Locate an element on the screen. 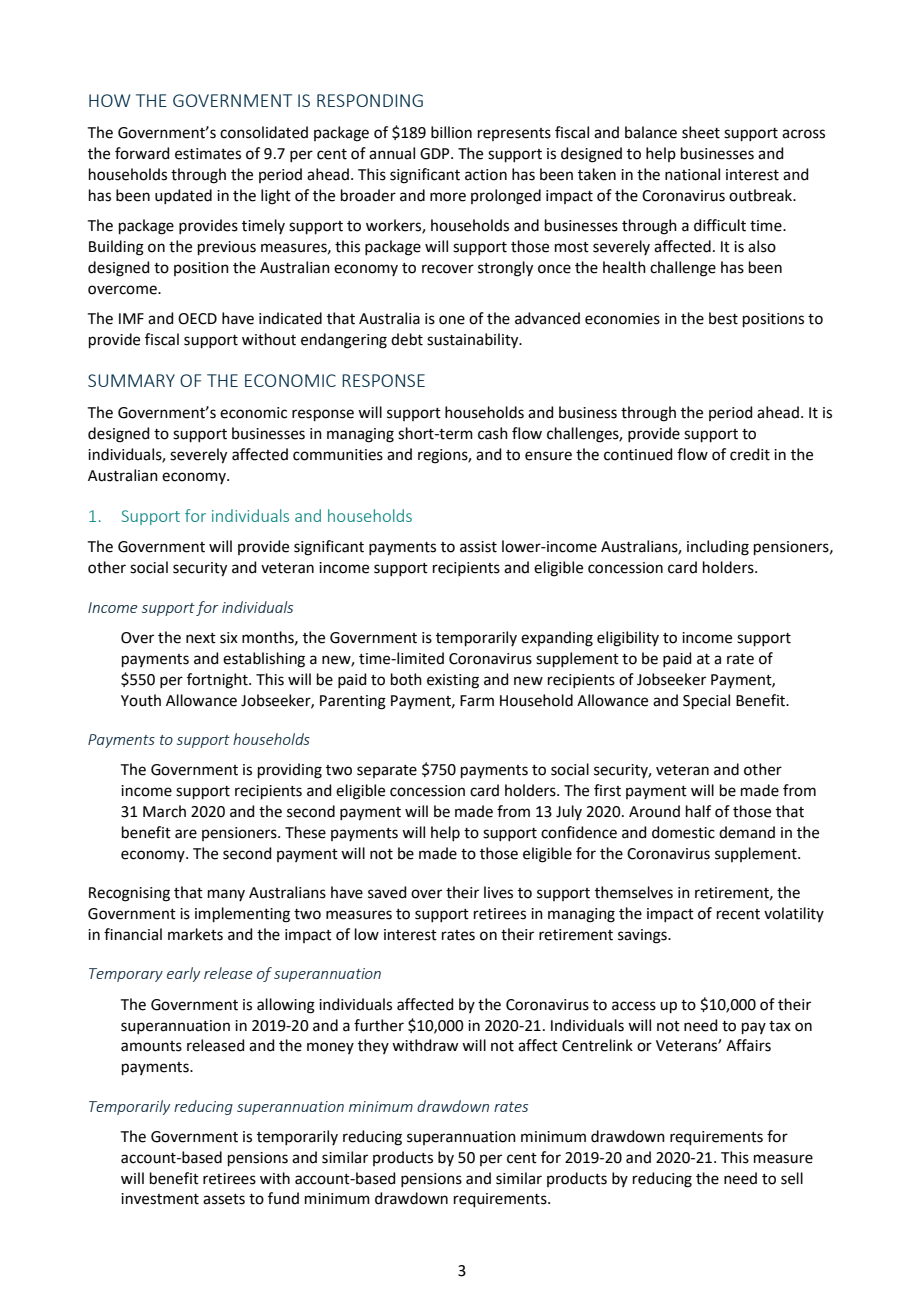 The height and width of the screenshot is (1308, 924). sheet is located at coordinates (701, 132).
